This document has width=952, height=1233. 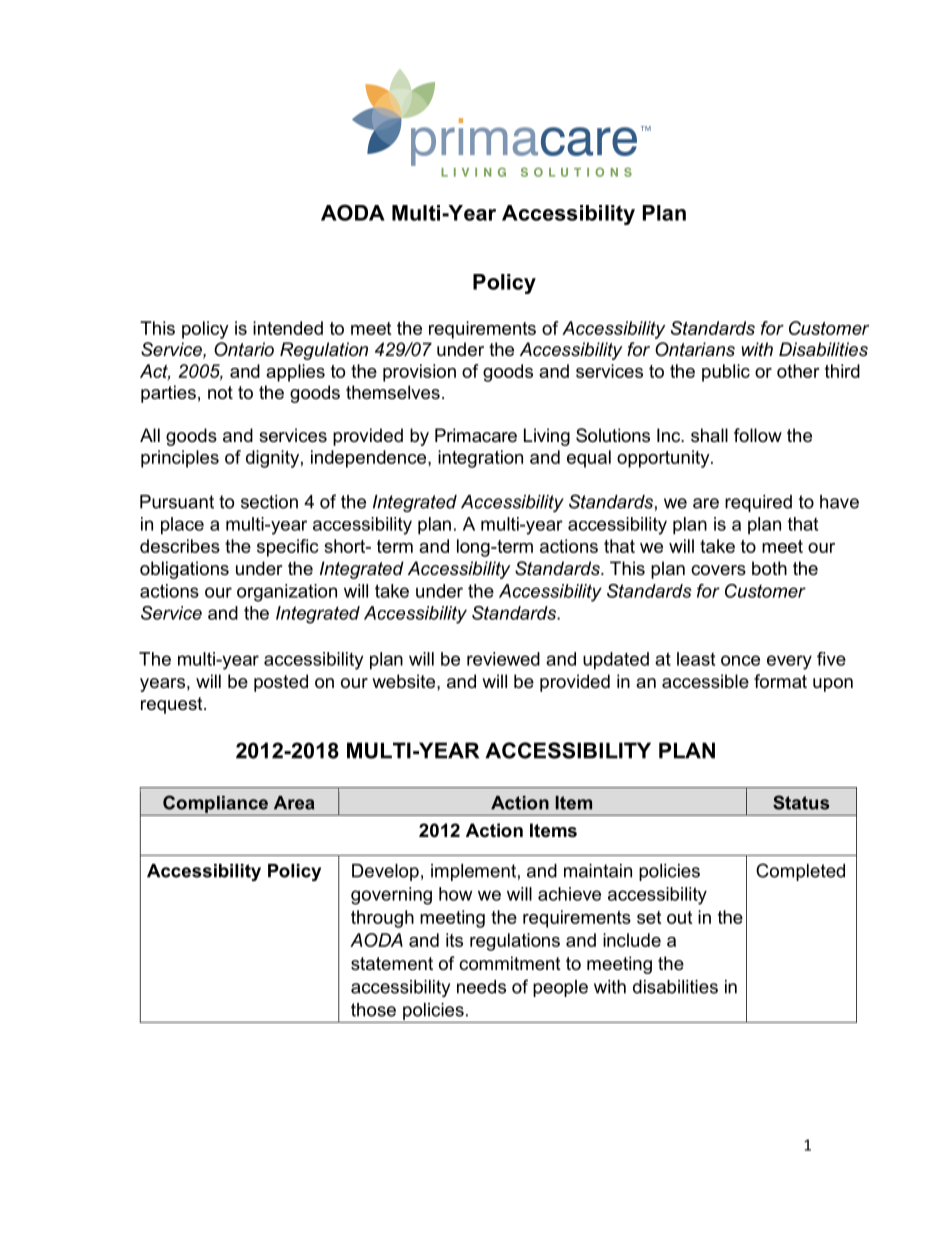 What do you see at coordinates (798, 371) in the document?
I see `other` at bounding box center [798, 371].
